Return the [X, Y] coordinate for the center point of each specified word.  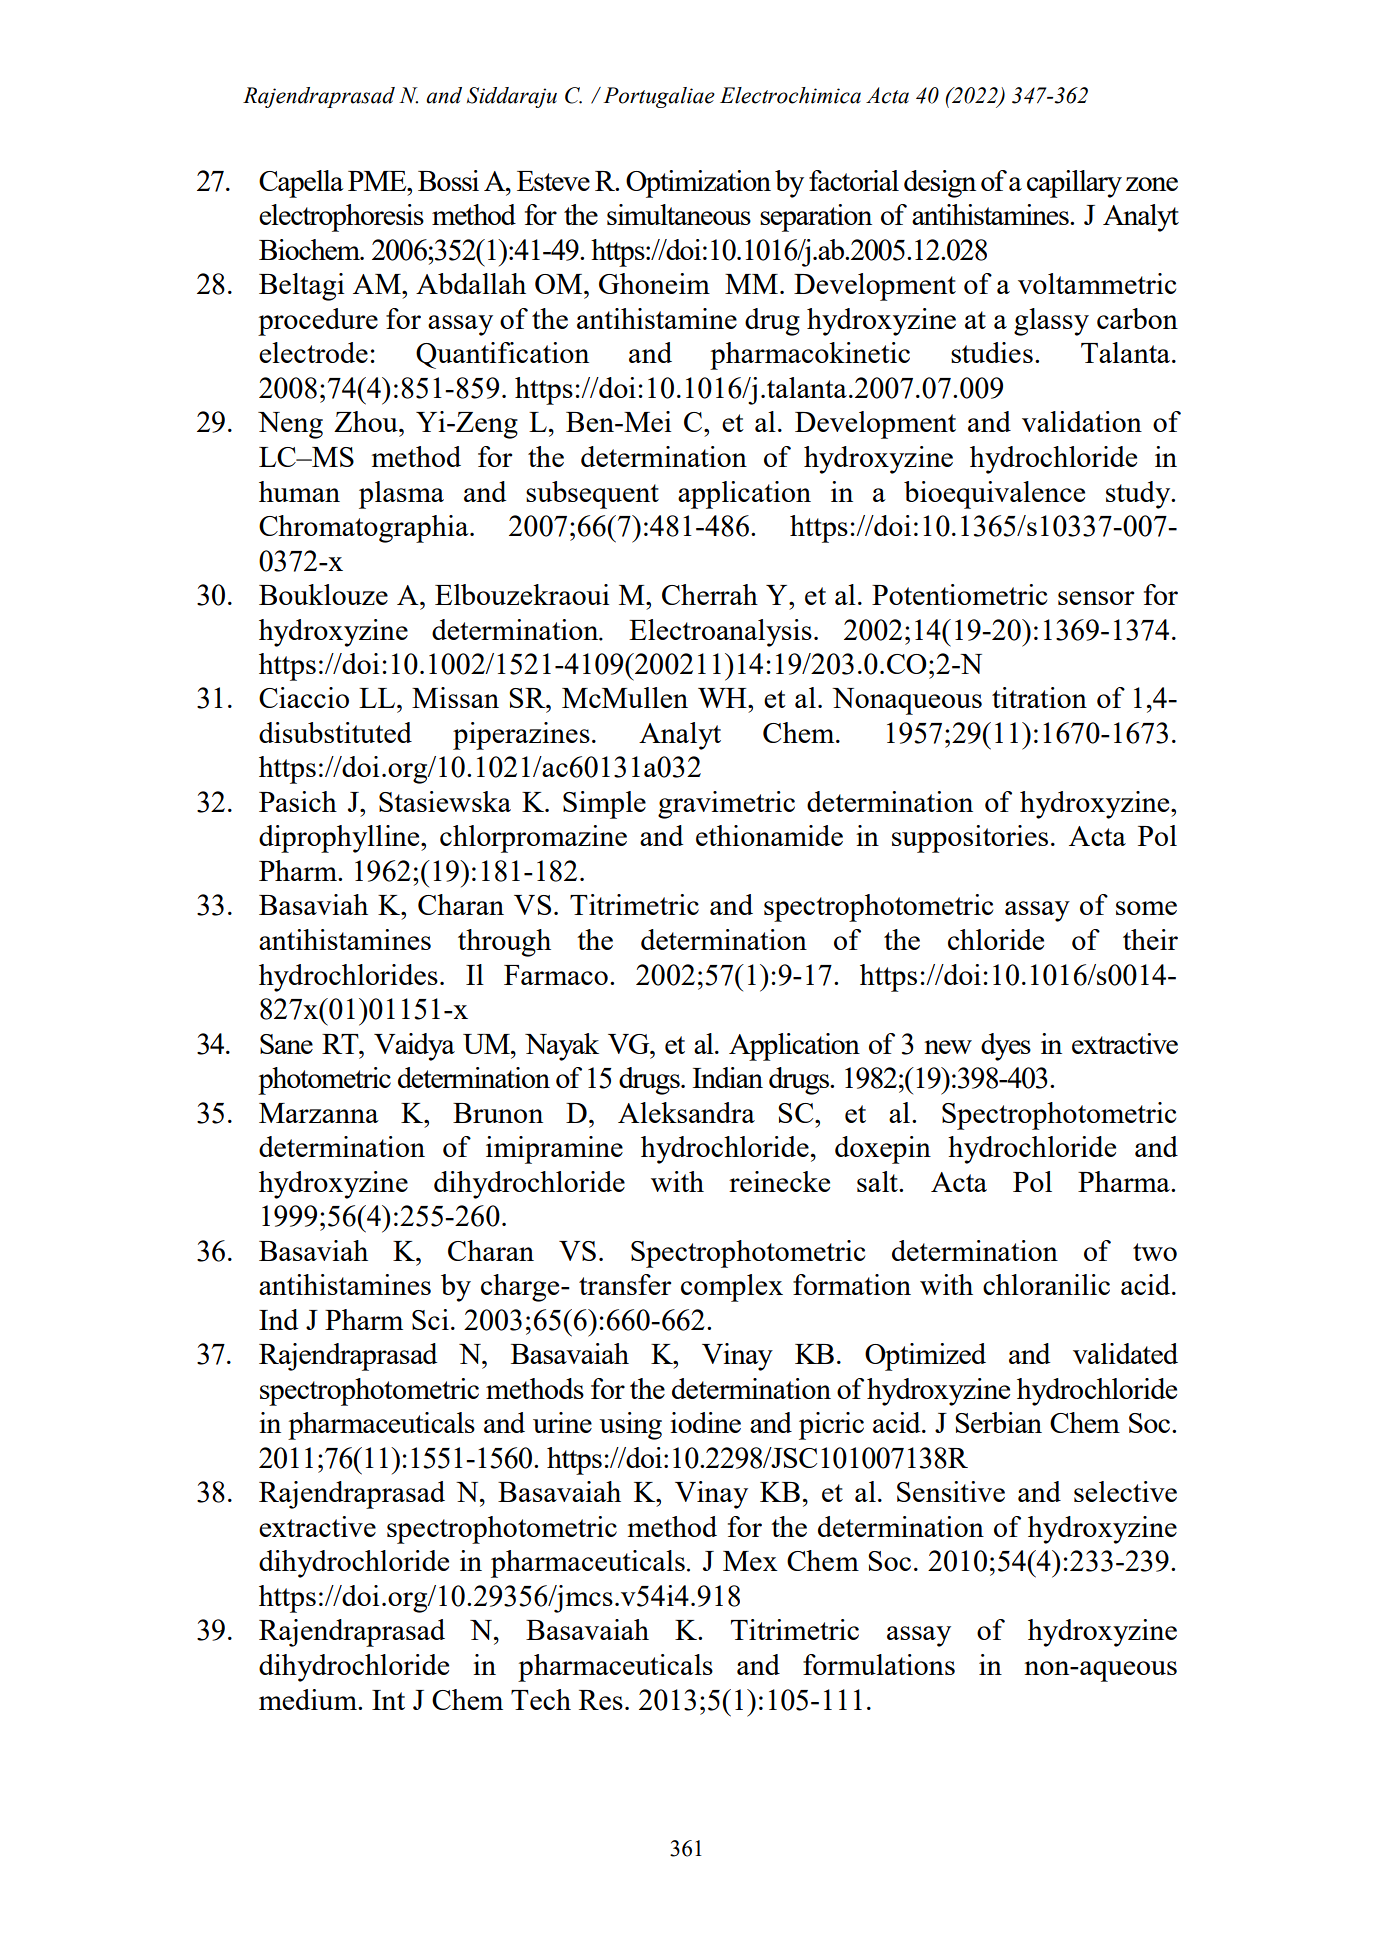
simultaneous [679, 214]
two [1155, 1252]
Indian [728, 1077]
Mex [750, 1561]
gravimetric [726, 805]
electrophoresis [341, 218]
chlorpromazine [533, 839]
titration [1039, 697]
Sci [430, 1319]
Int [388, 1700]
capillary [1074, 184]
